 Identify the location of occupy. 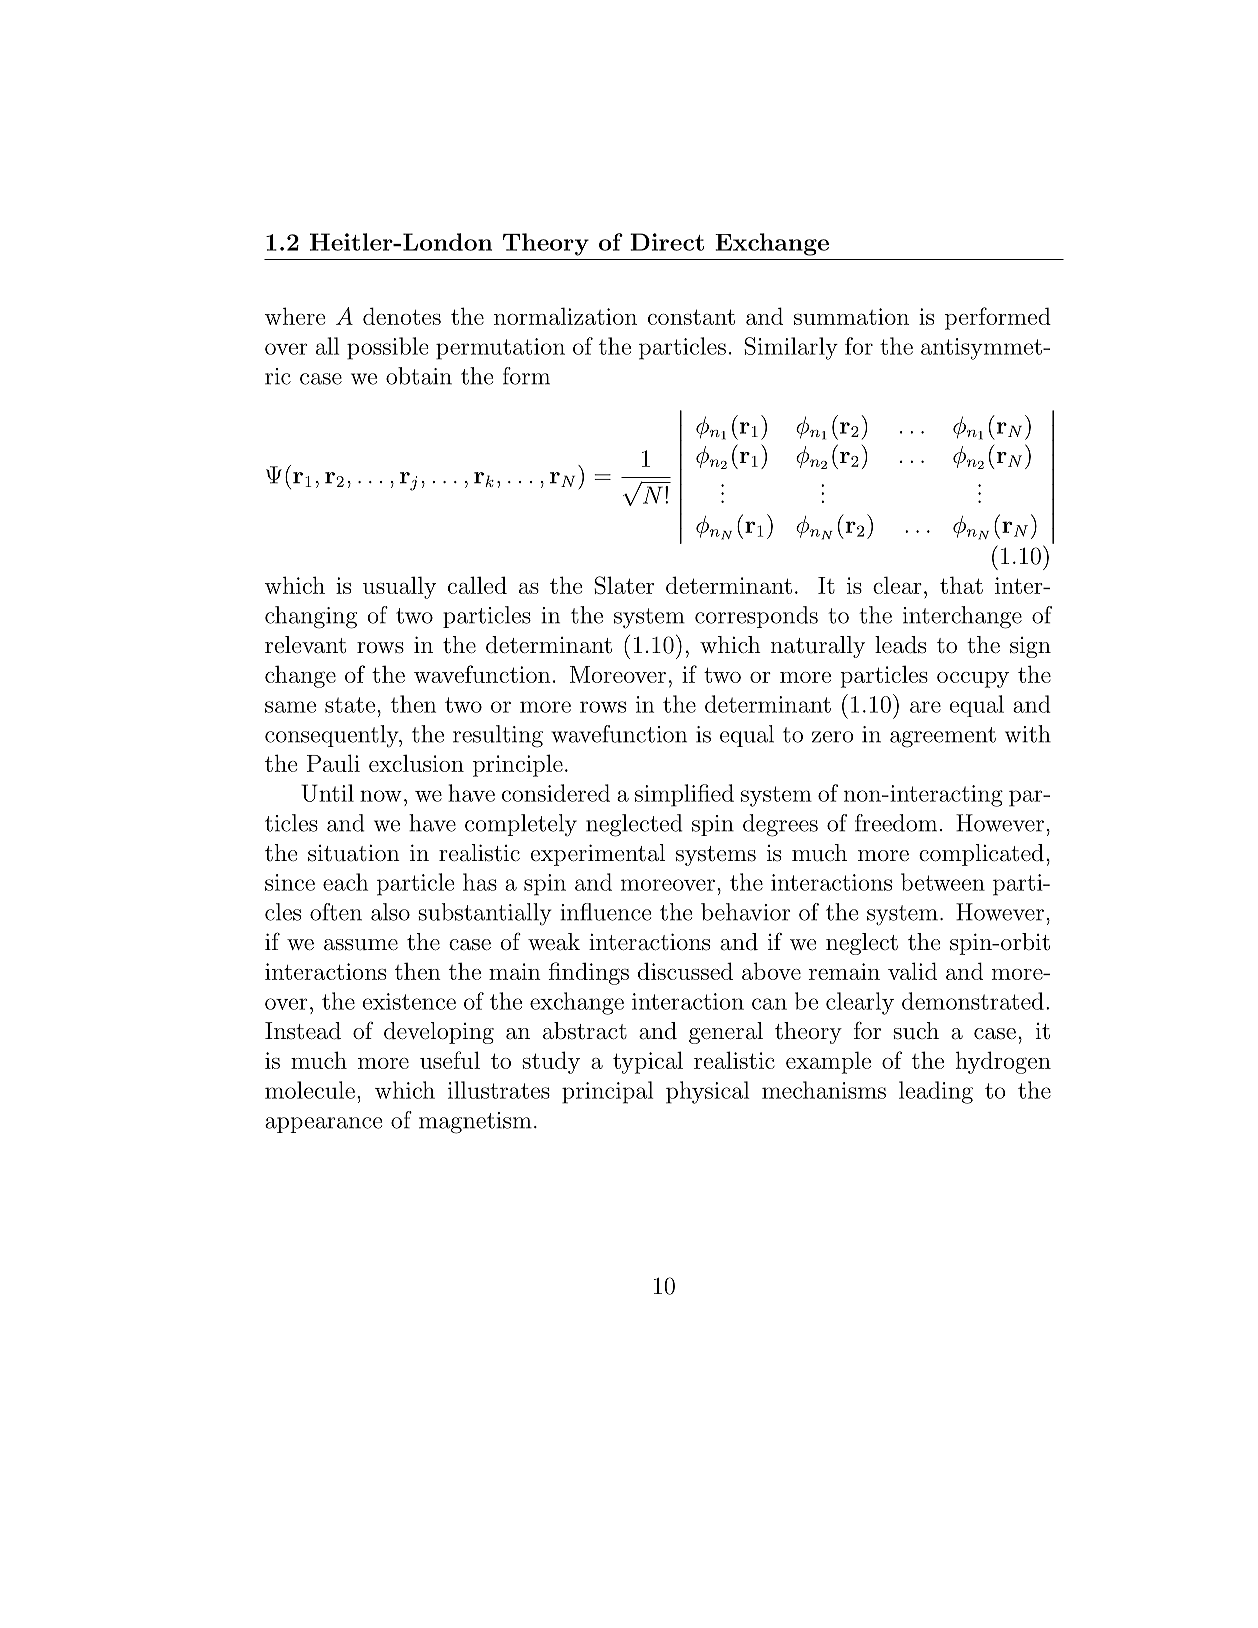
(973, 680).
